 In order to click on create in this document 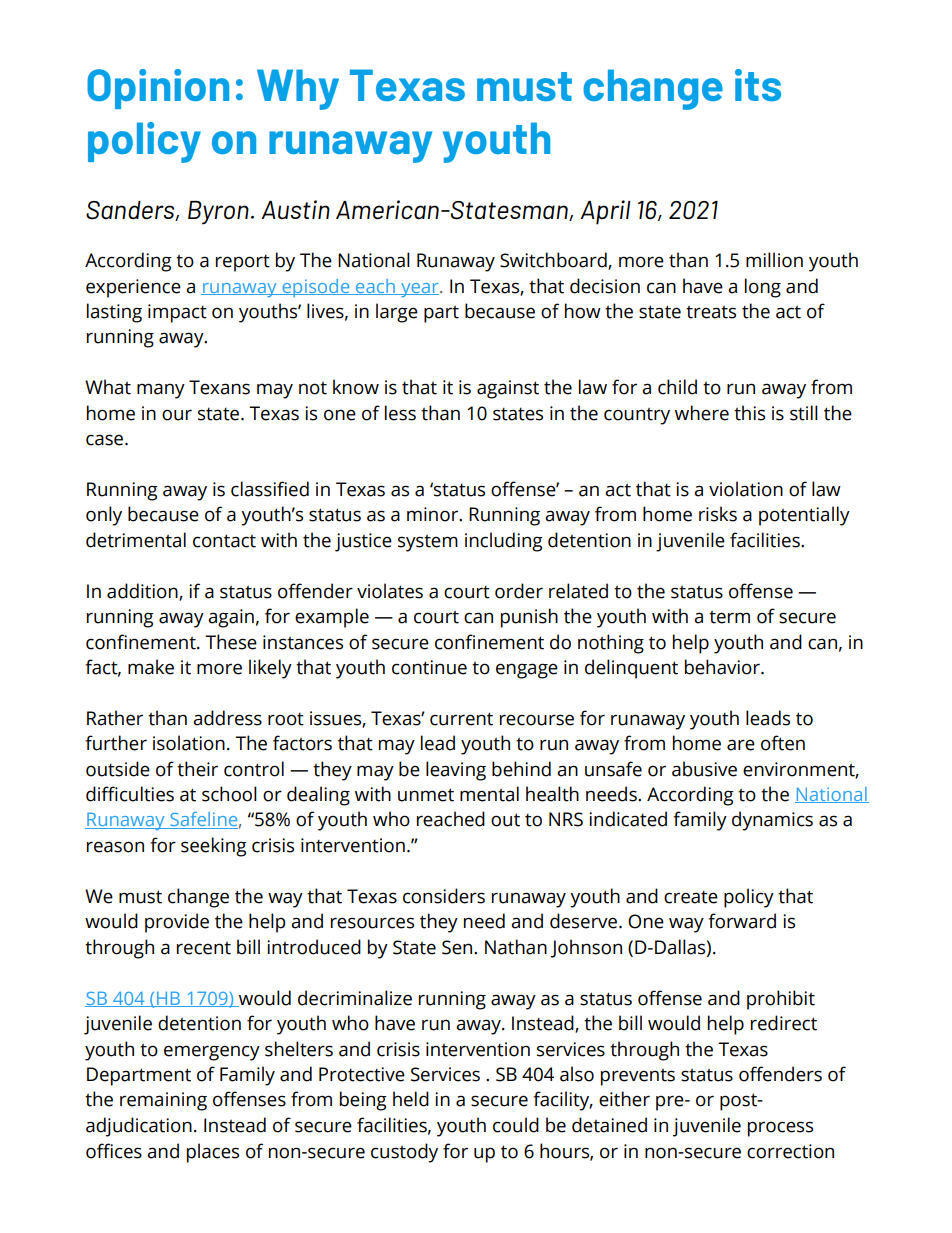, I will do `click(691, 897)`.
